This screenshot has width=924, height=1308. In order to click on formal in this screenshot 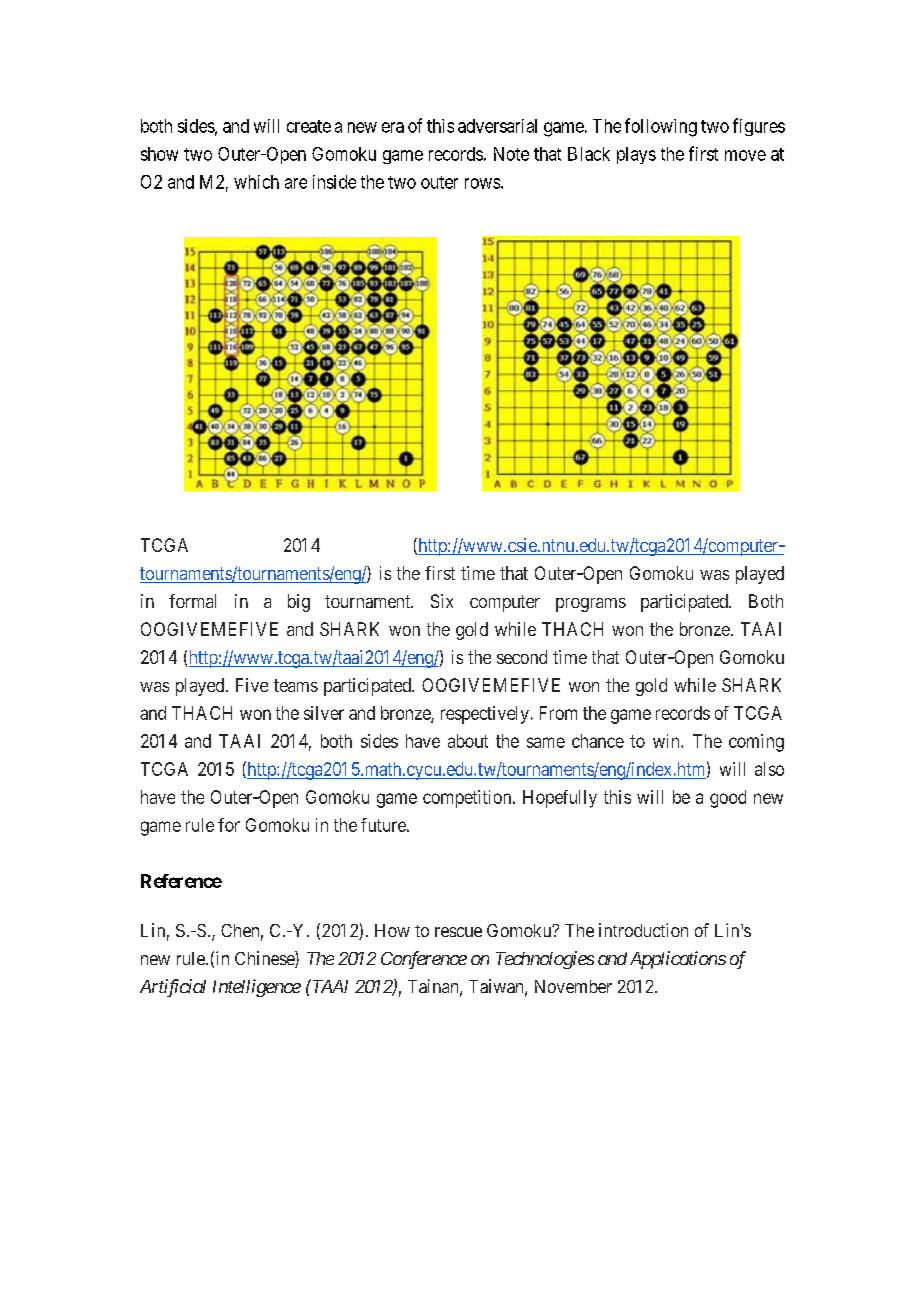, I will do `click(192, 601)`.
